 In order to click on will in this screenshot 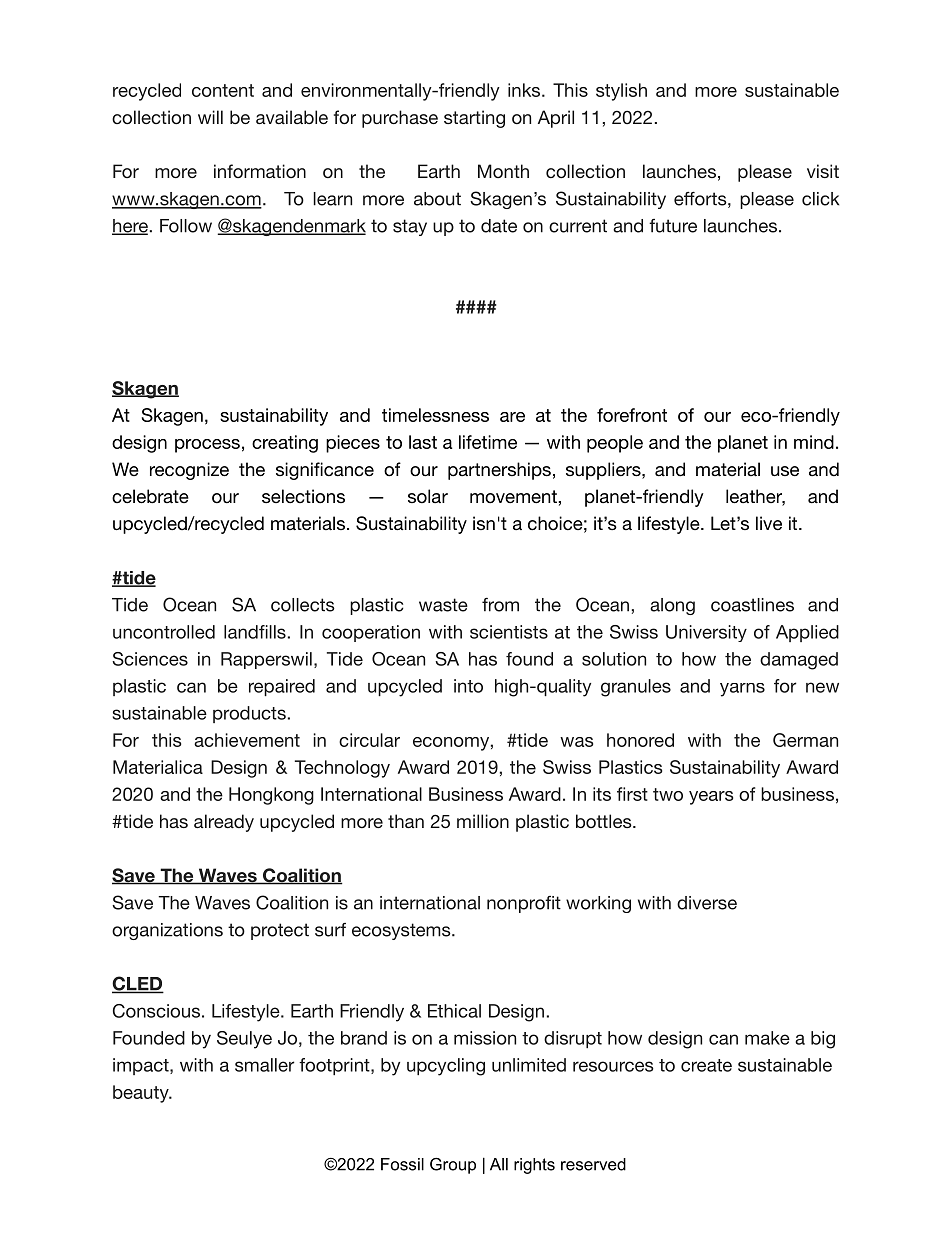, I will do `click(210, 117)`.
